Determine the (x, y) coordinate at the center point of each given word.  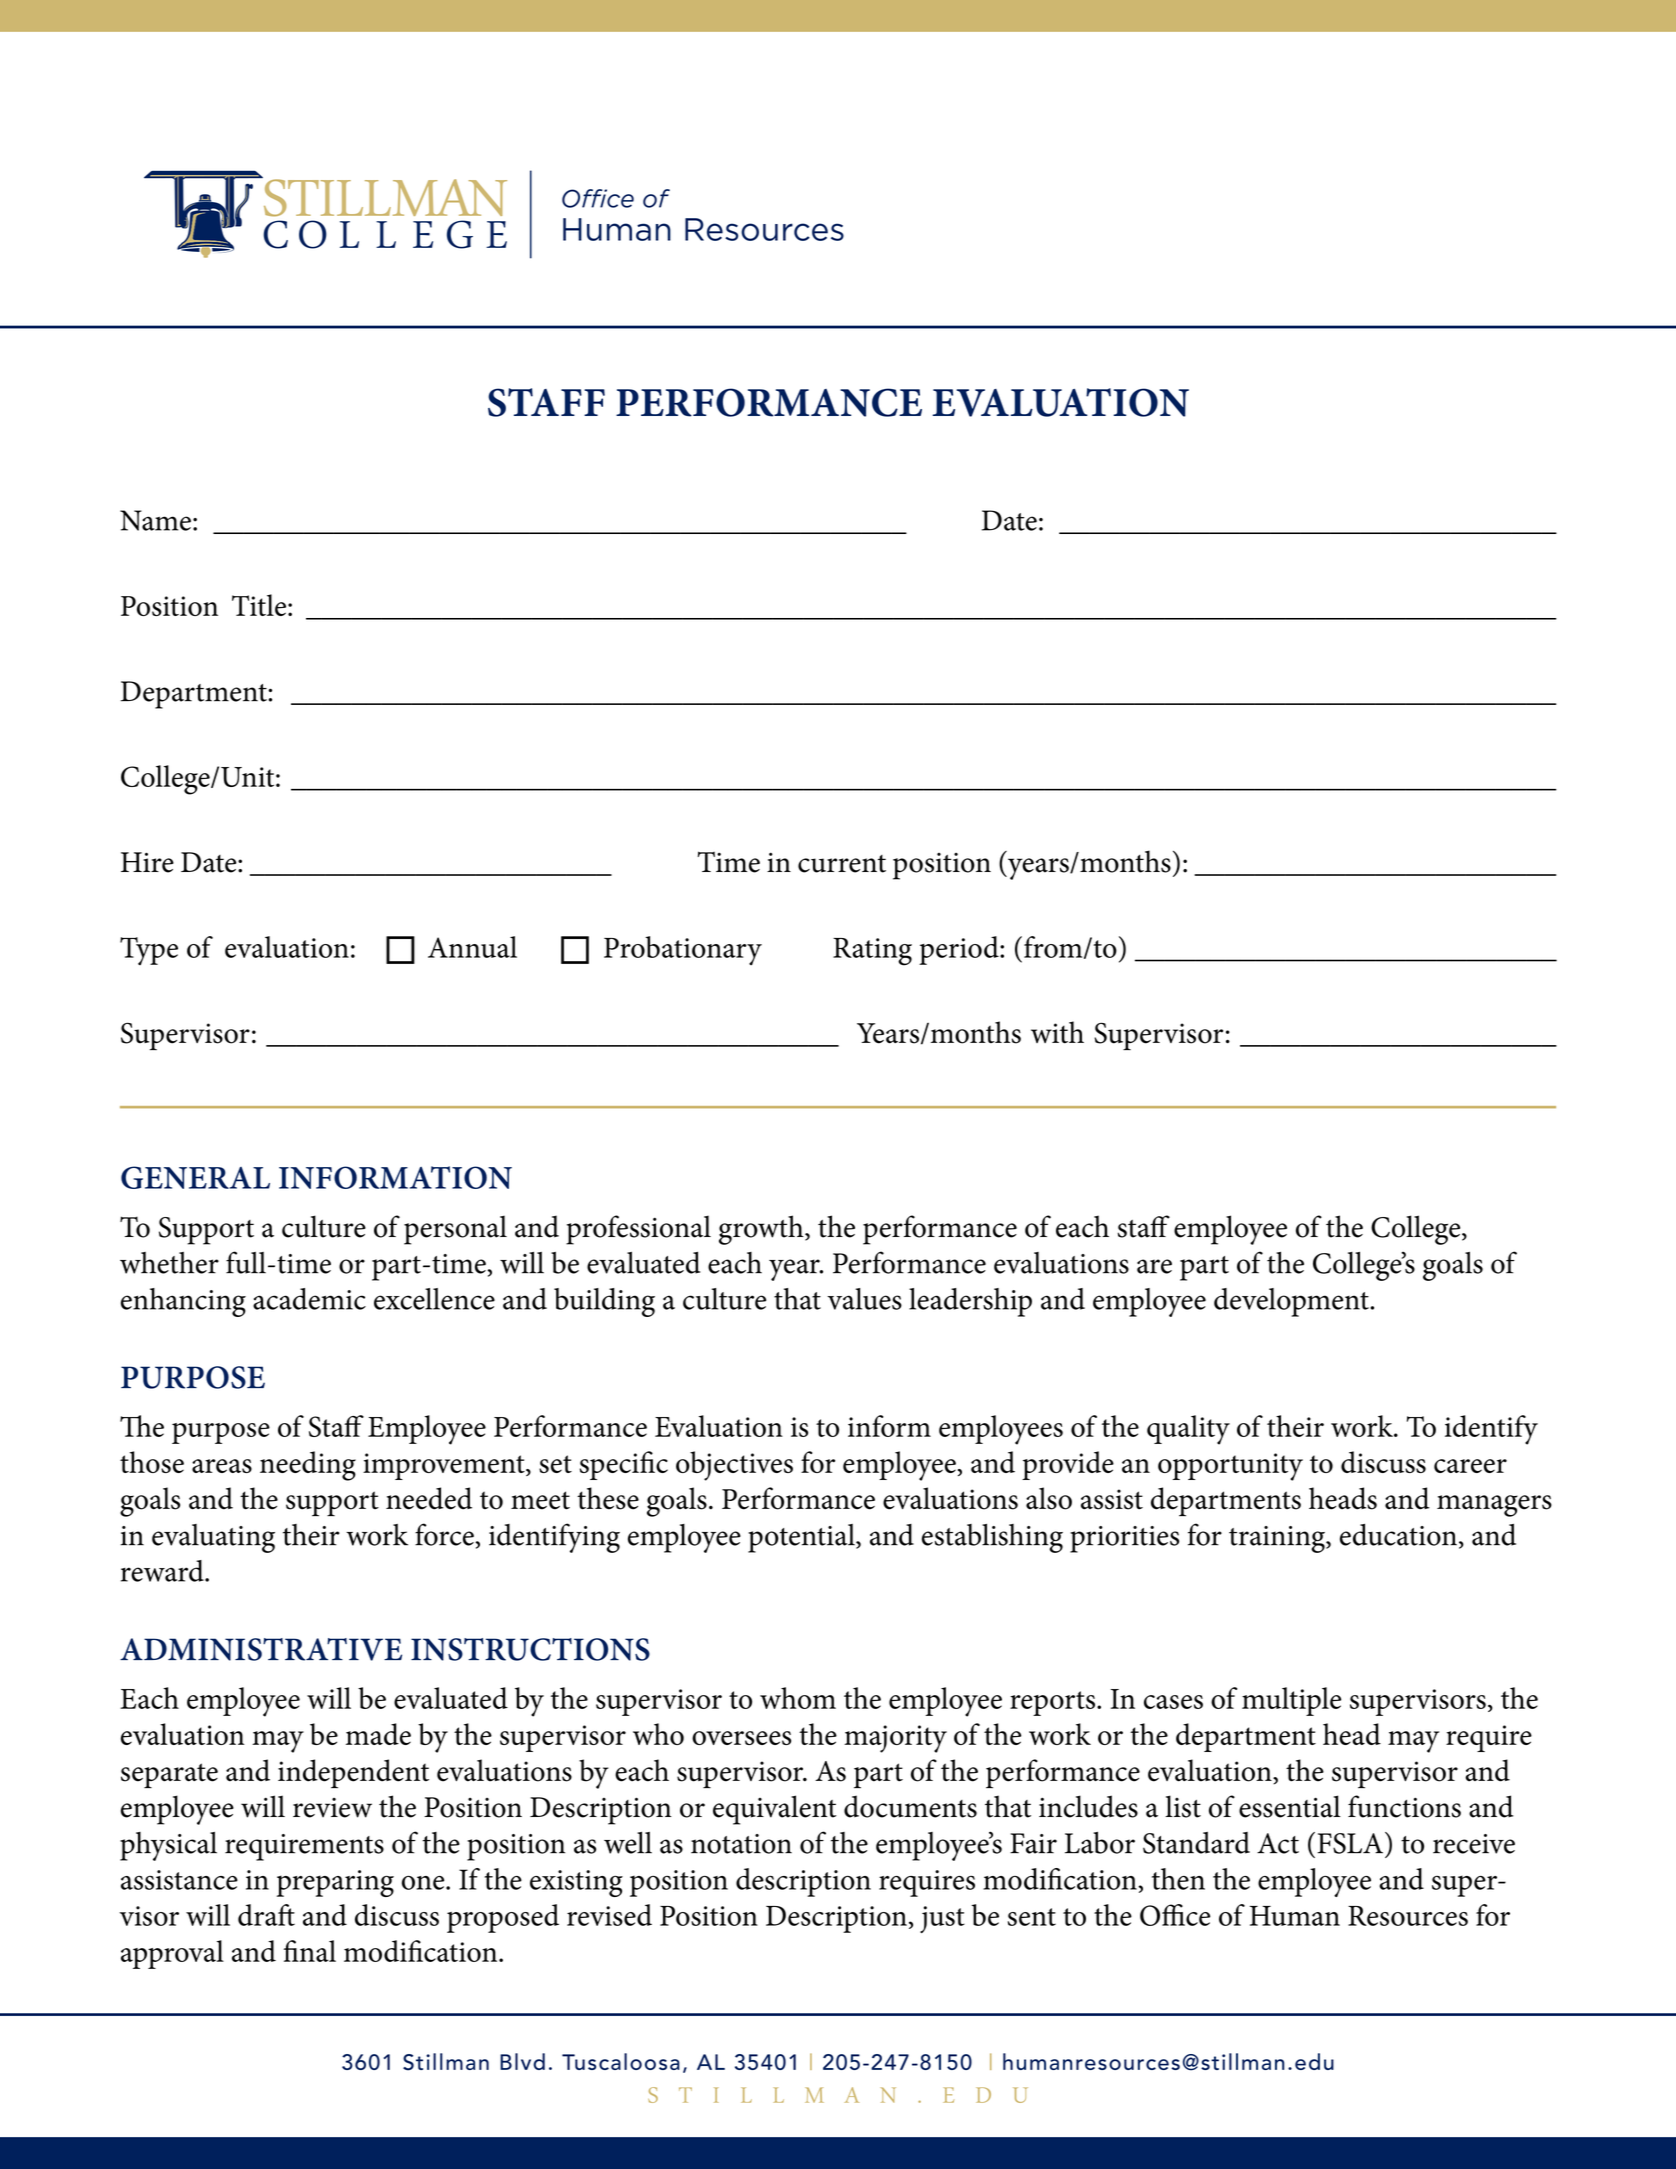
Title (260, 605)
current (842, 864)
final (310, 1951)
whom (798, 1698)
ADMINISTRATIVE (261, 1649)
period (960, 950)
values (864, 1299)
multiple (1291, 1701)
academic (309, 1299)
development (1292, 1302)
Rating (872, 952)
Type (149, 951)
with (1057, 1032)
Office (1175, 1915)
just (942, 1919)
